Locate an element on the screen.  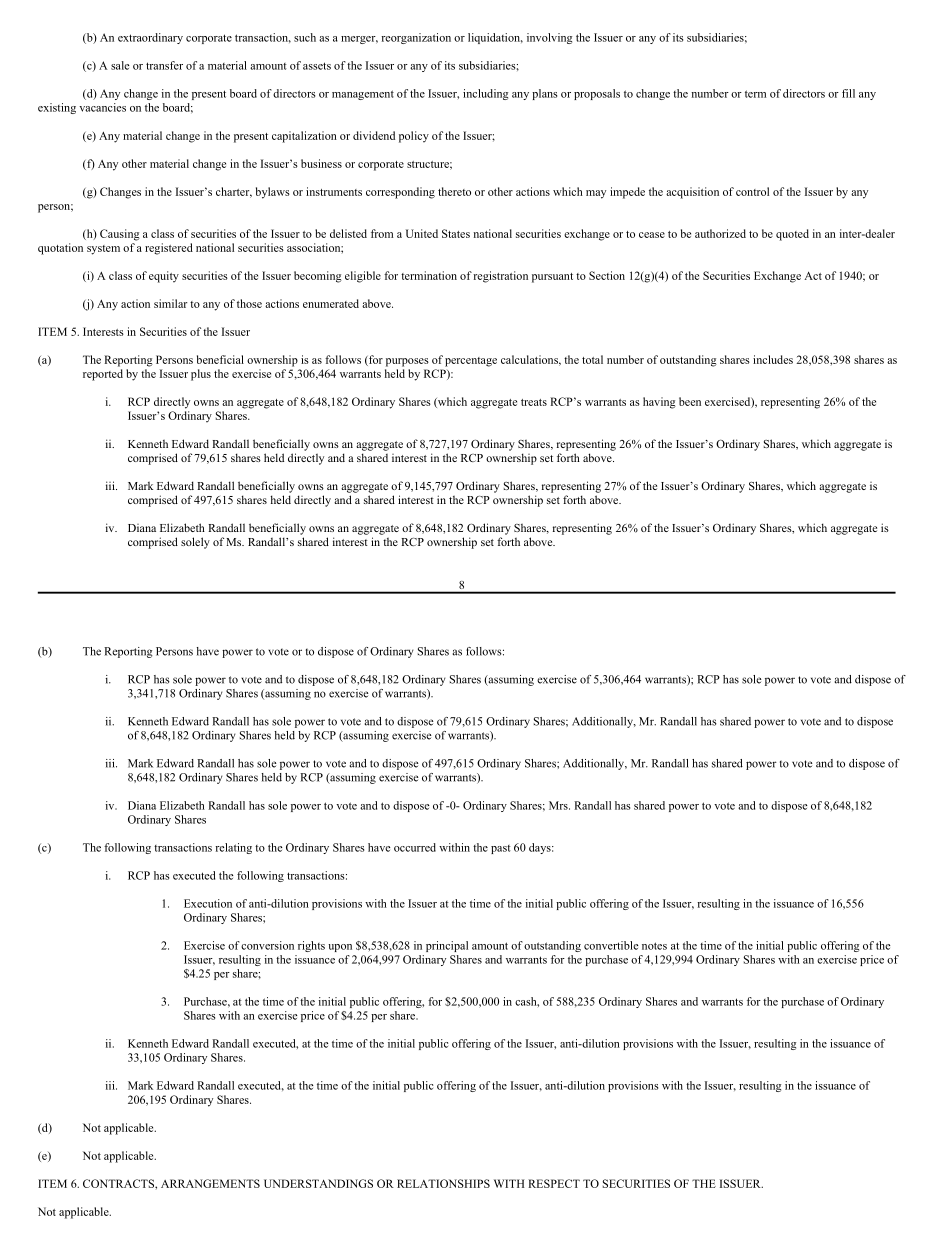
fill is located at coordinates (848, 93).
